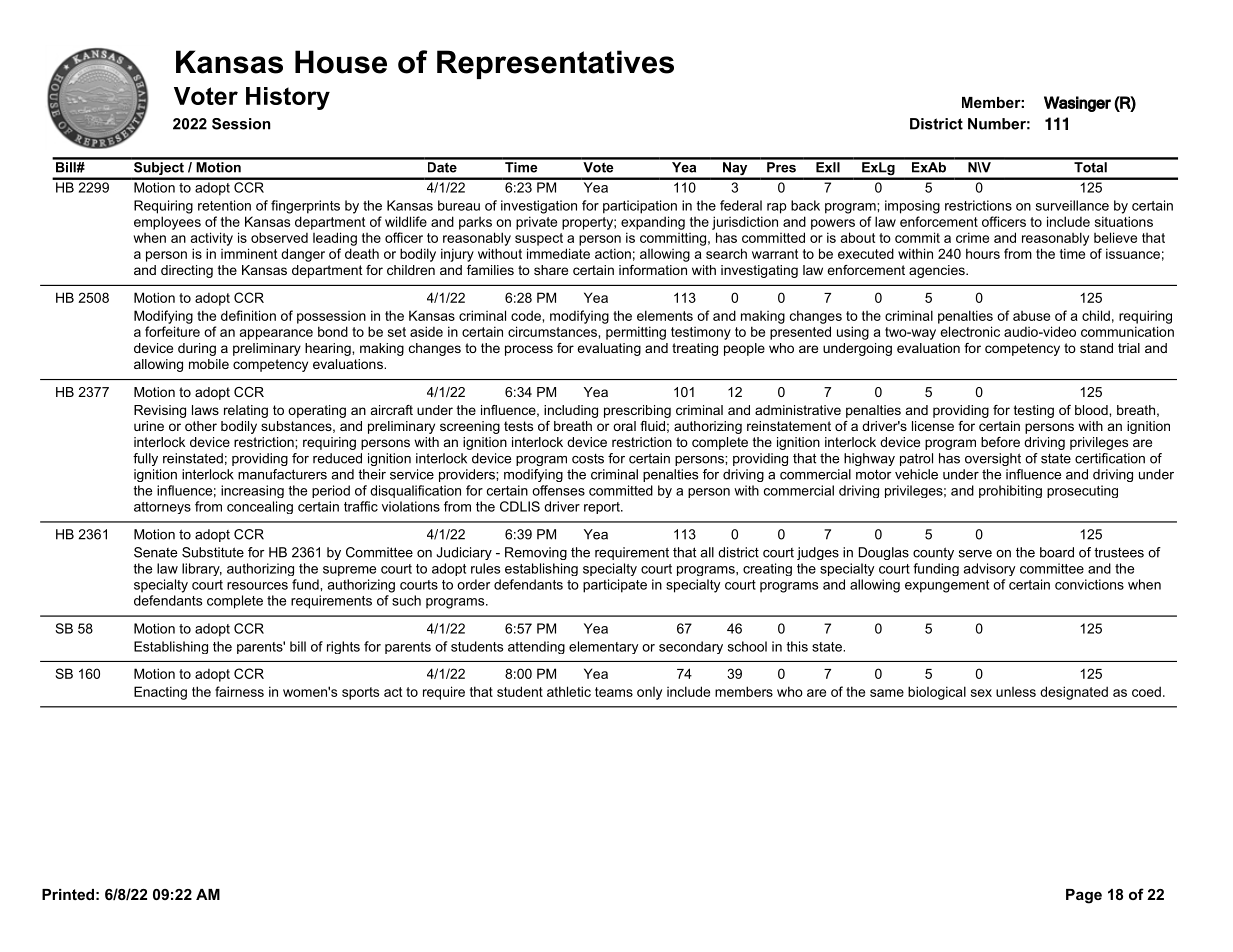 The height and width of the screenshot is (952, 1233). I want to click on fairness, so click(239, 691).
